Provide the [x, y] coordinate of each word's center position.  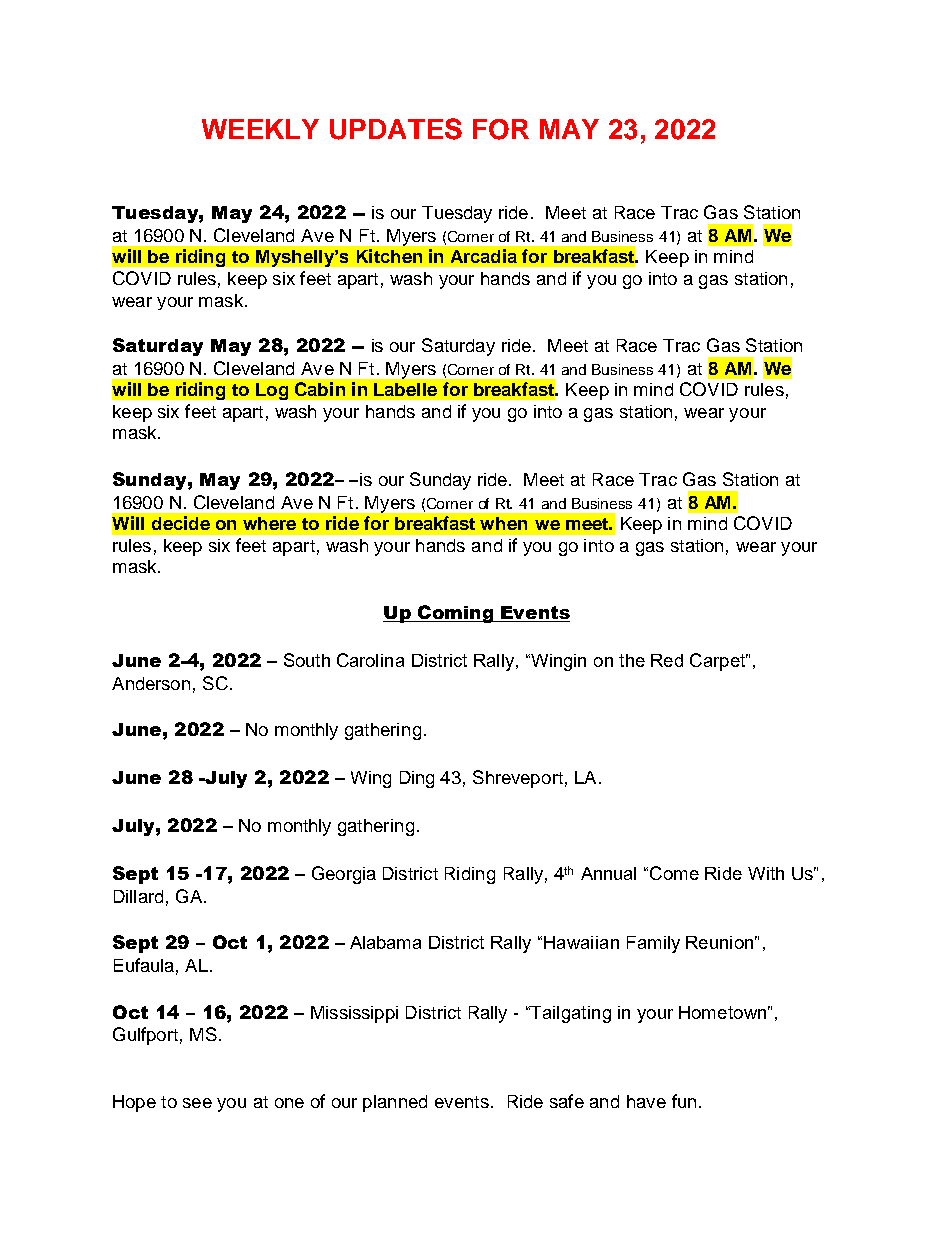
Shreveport [518, 779]
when [503, 523]
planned [395, 1103]
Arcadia [484, 256]
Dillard [138, 896]
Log [272, 391]
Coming [456, 614]
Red [667, 660]
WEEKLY [260, 129]
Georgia [344, 875]
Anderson [151, 683]
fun [684, 1101]
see [197, 1103]
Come [674, 873]
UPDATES [396, 129]
